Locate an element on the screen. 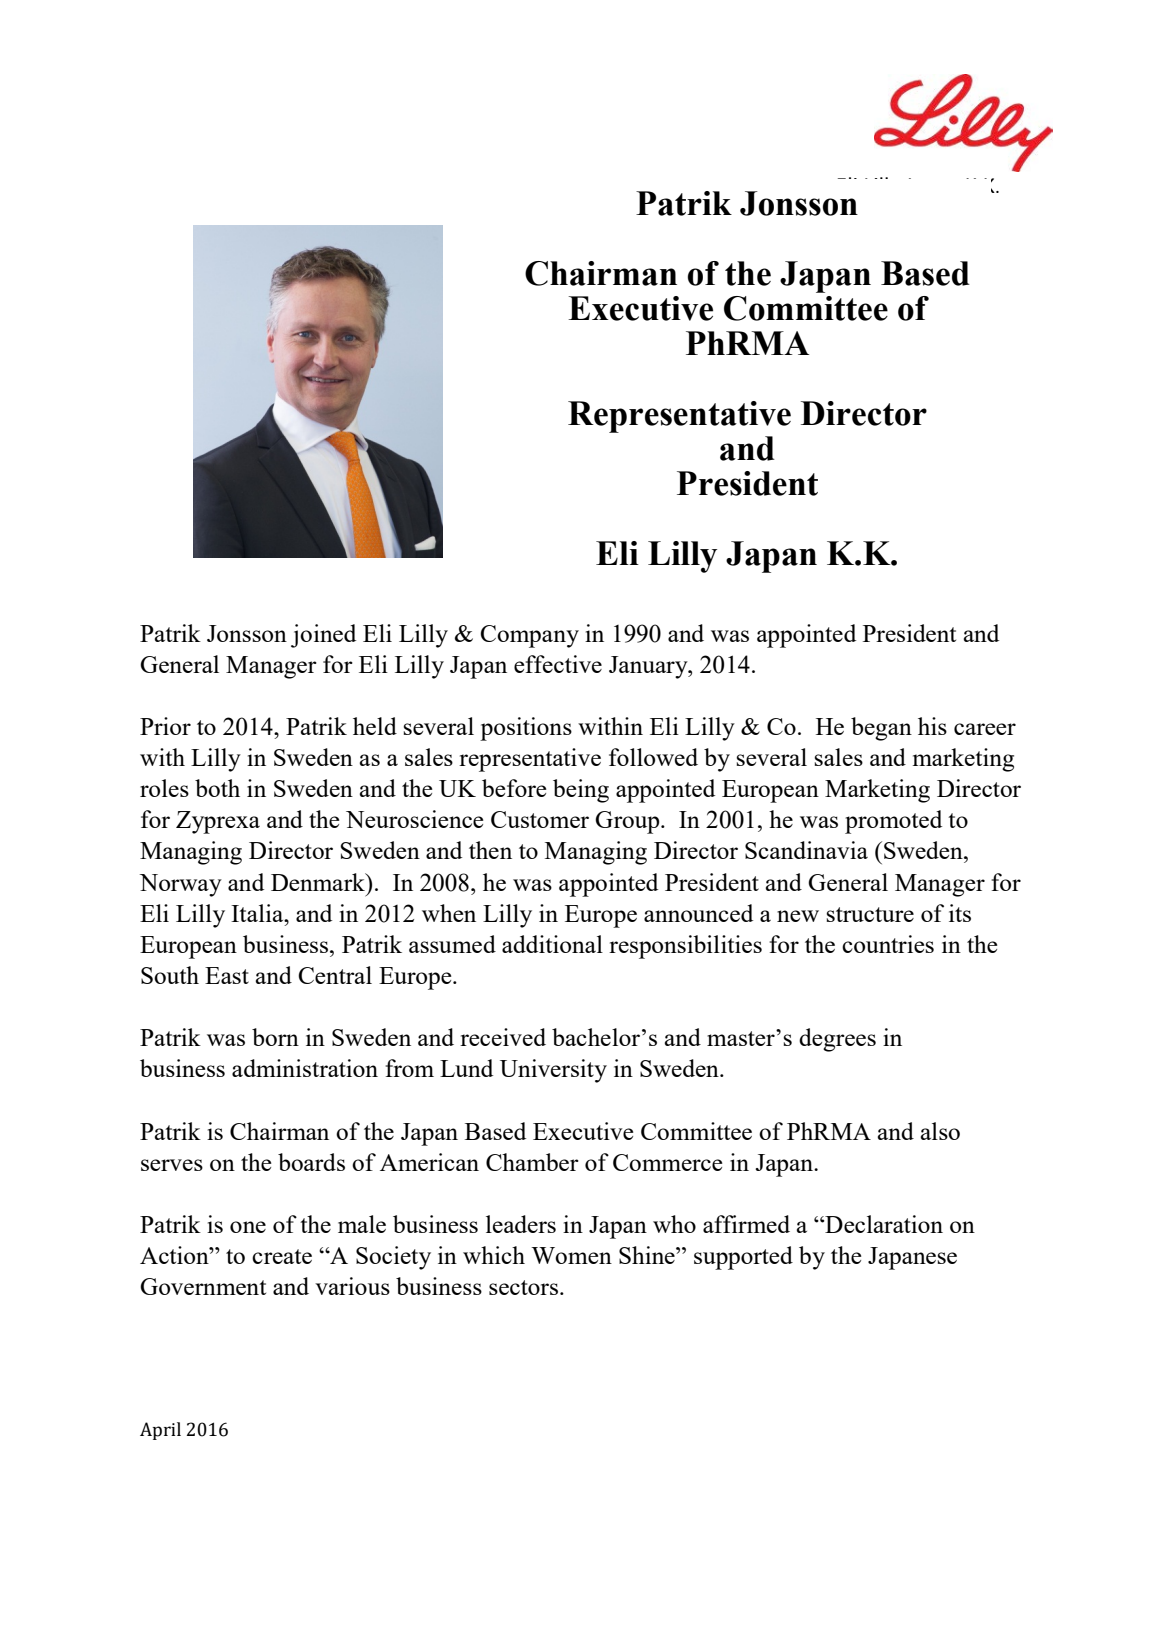 The image size is (1159, 1638). his is located at coordinates (932, 726).
